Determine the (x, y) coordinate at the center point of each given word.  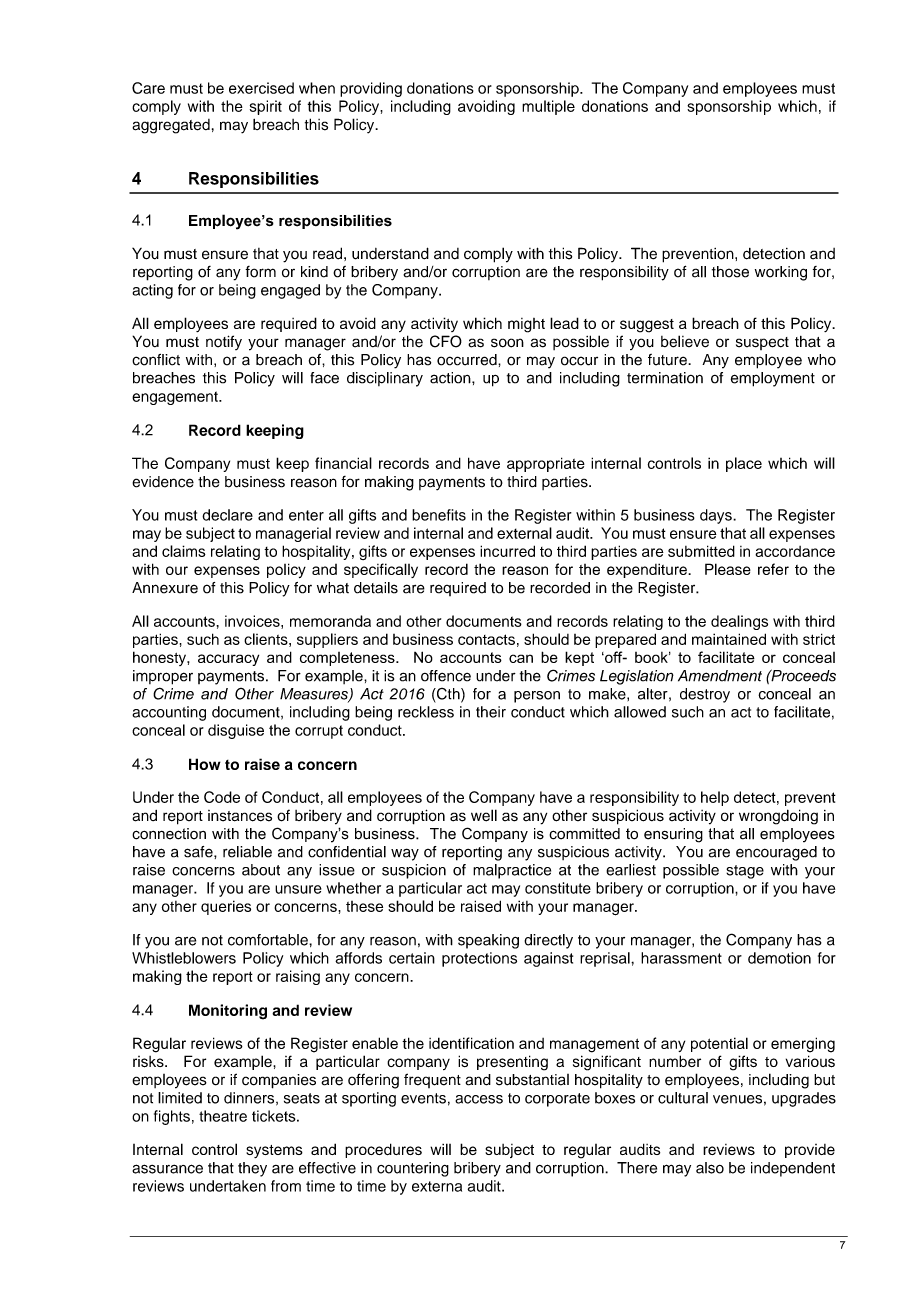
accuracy (228, 660)
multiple (548, 107)
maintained (729, 639)
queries (226, 907)
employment (773, 379)
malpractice (512, 871)
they (252, 1169)
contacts (486, 639)
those (730, 272)
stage (745, 872)
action (451, 378)
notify (224, 342)
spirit (266, 107)
